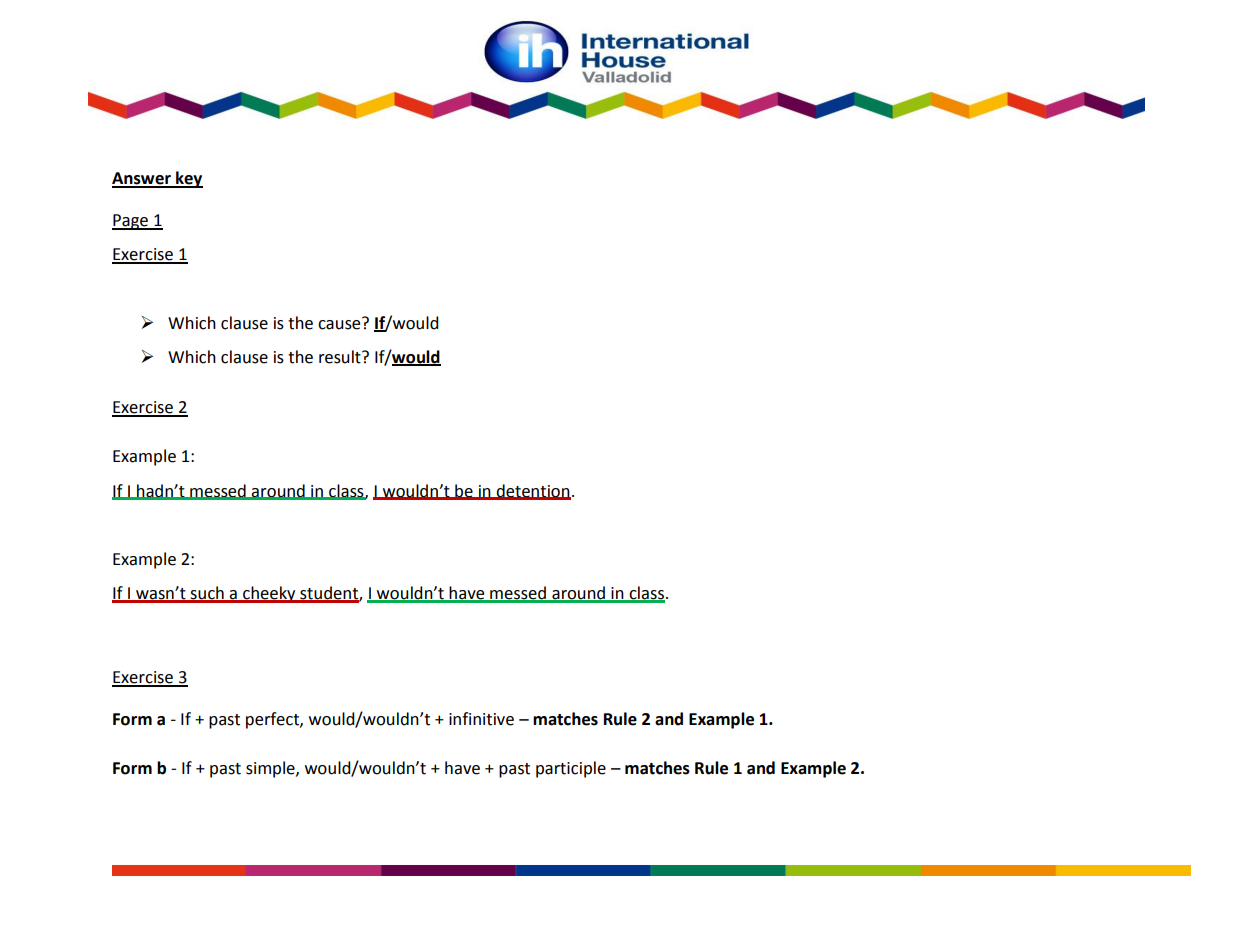 This document has width=1233, height=952. I want to click on cheeky, so click(269, 594).
